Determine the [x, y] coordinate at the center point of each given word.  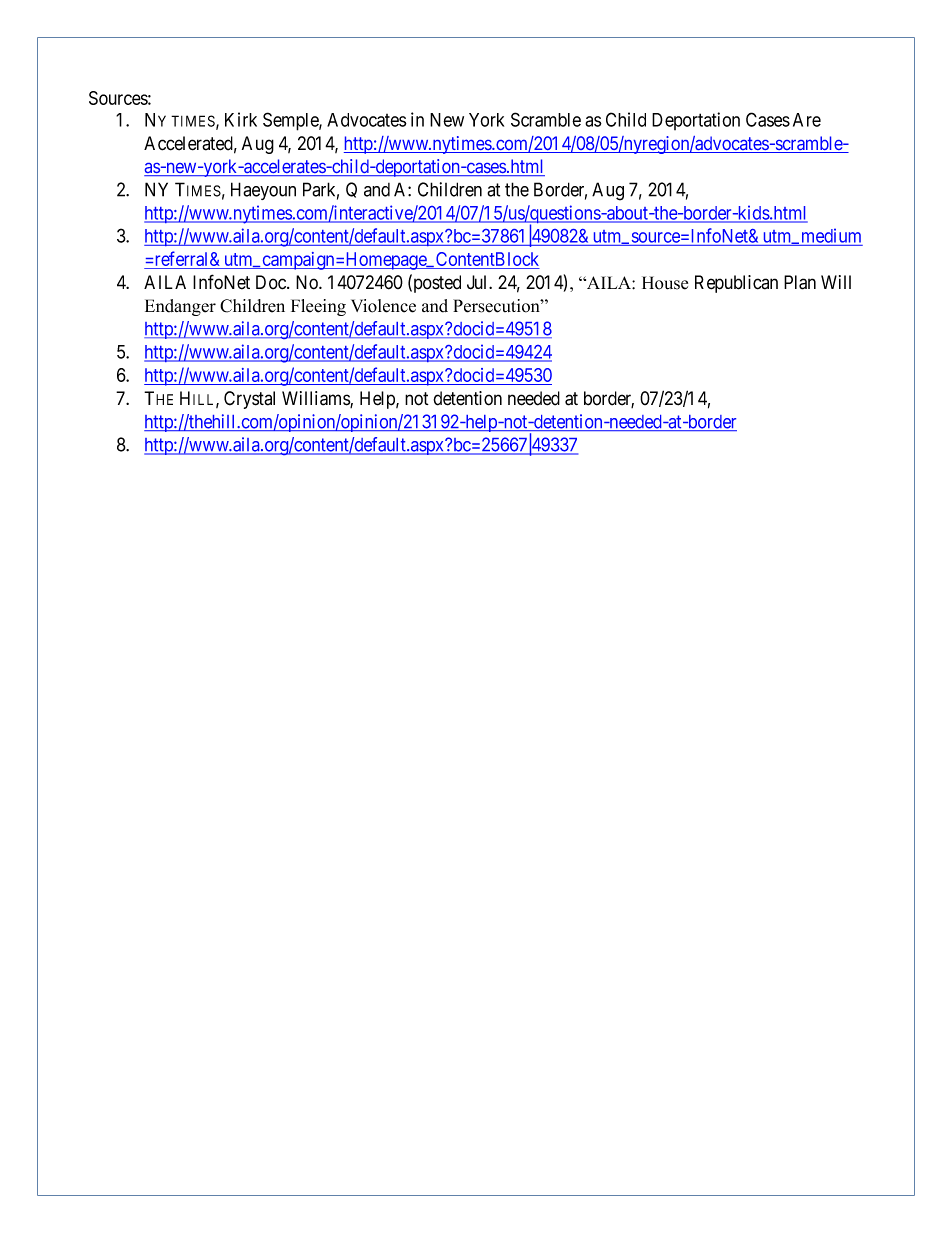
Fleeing [318, 307]
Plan [800, 282]
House [665, 283]
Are [807, 120]
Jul [478, 282]
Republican [736, 284]
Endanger [180, 307]
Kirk [241, 119]
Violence [383, 306]
